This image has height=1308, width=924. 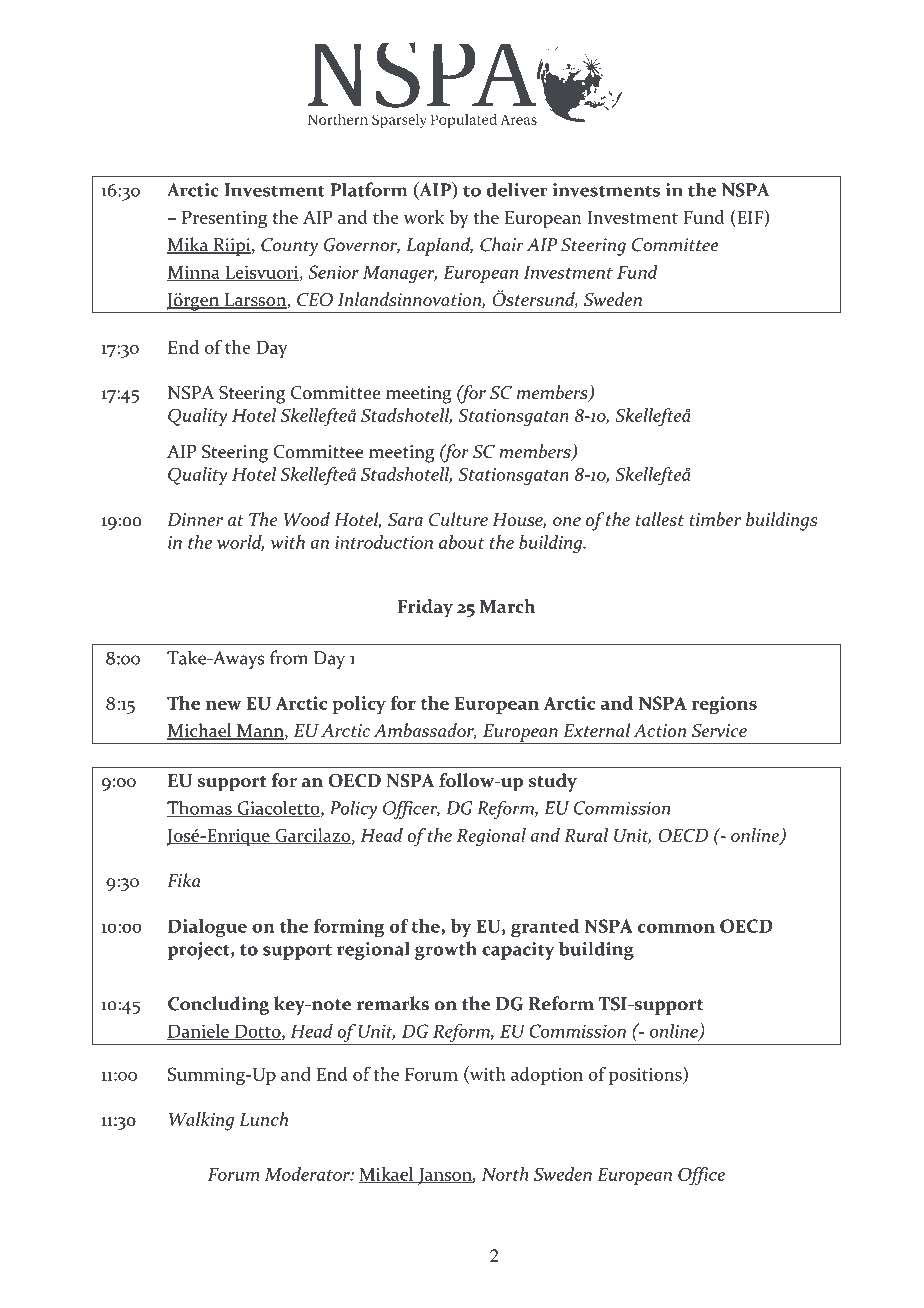 What do you see at coordinates (224, 220) in the image?
I see `Presenting` at bounding box center [224, 220].
